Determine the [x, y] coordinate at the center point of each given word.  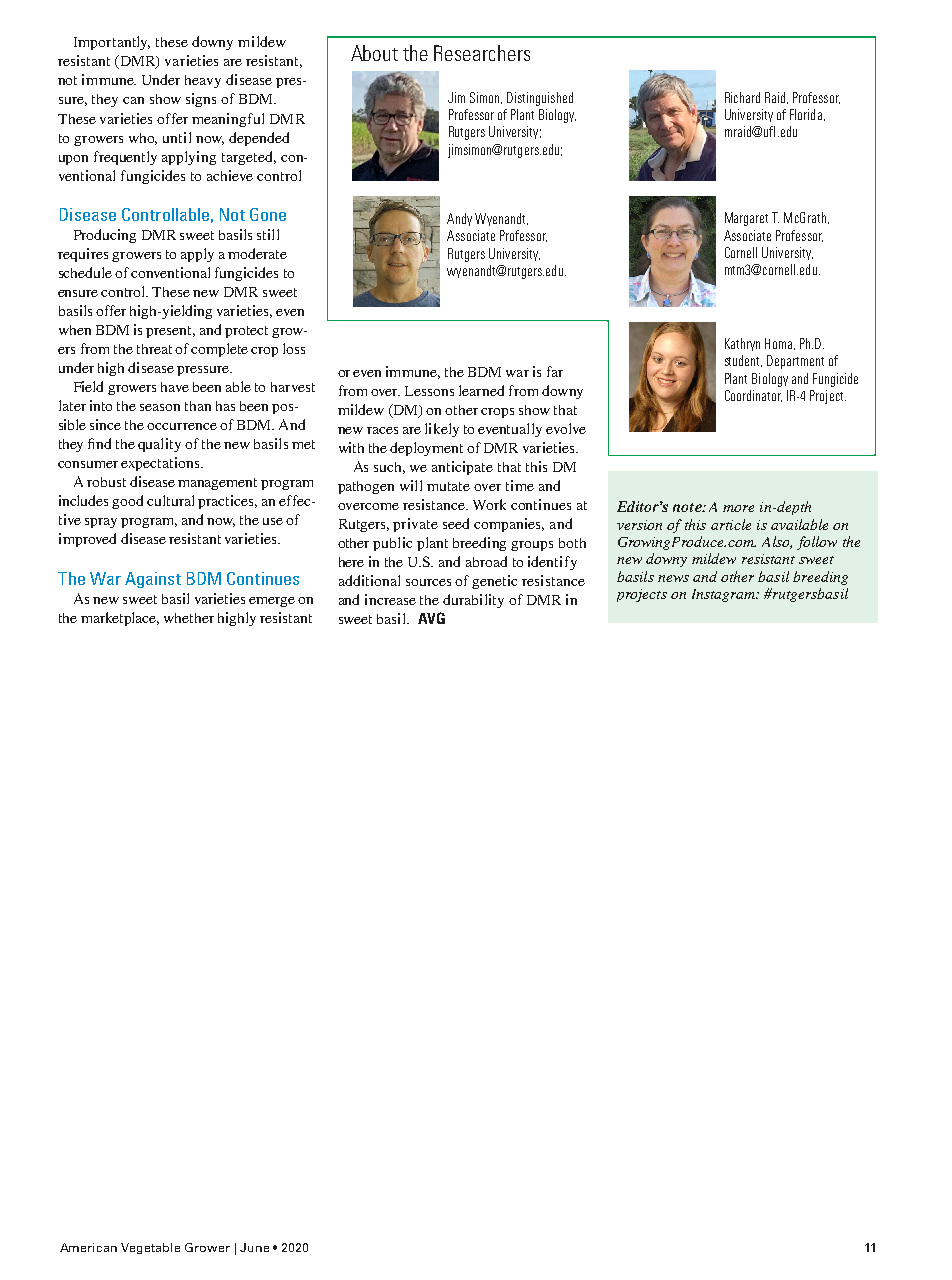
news [673, 578]
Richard [742, 97]
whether [189, 618]
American [88, 1247]
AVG [431, 618]
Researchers [482, 53]
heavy [203, 81]
